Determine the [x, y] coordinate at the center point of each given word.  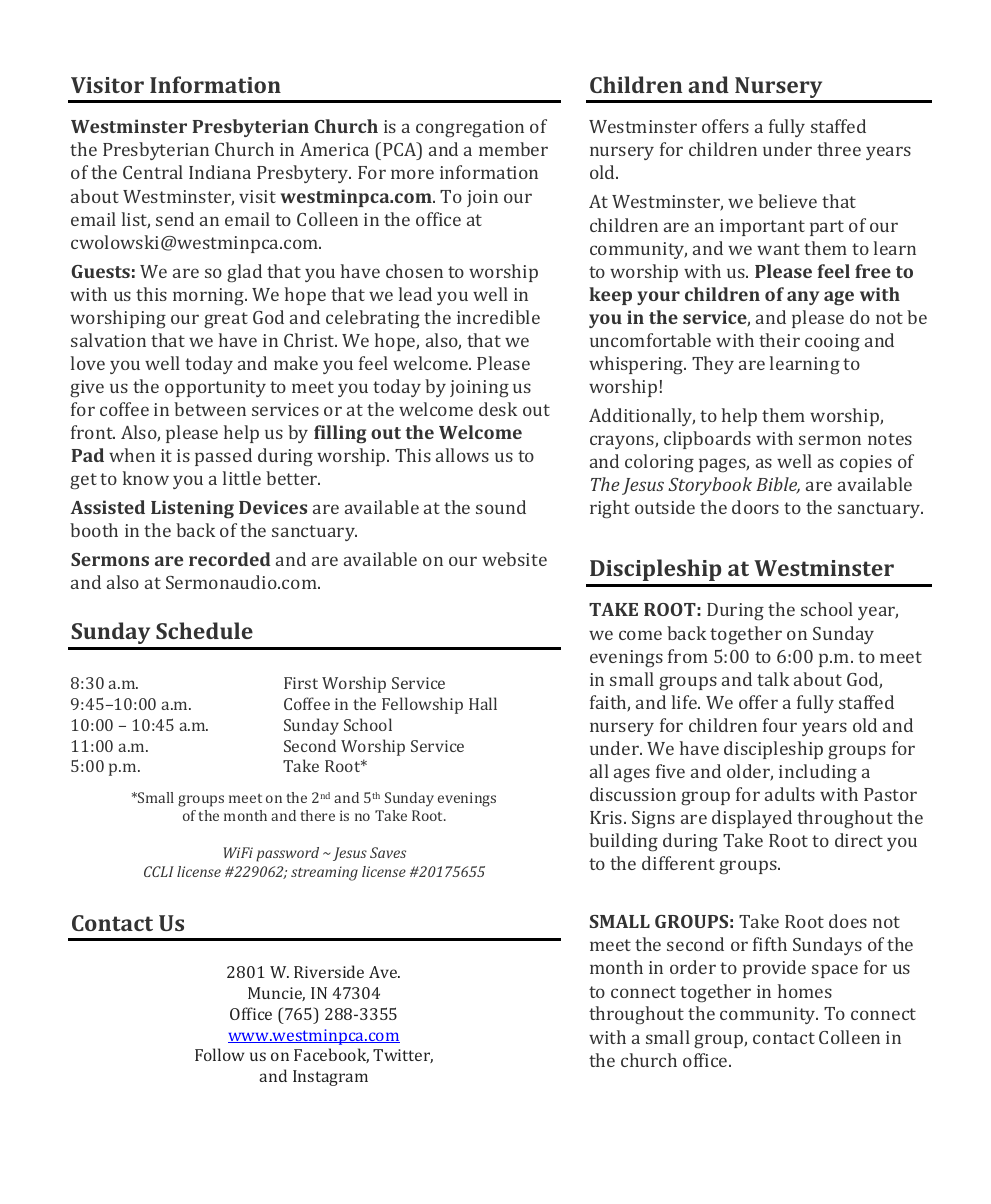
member [513, 149]
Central [153, 172]
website [514, 559]
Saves [388, 852]
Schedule [204, 630]
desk [498, 409]
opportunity [215, 388]
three [839, 149]
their [779, 340]
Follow [219, 1054]
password [287, 854]
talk [773, 679]
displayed [752, 819]
